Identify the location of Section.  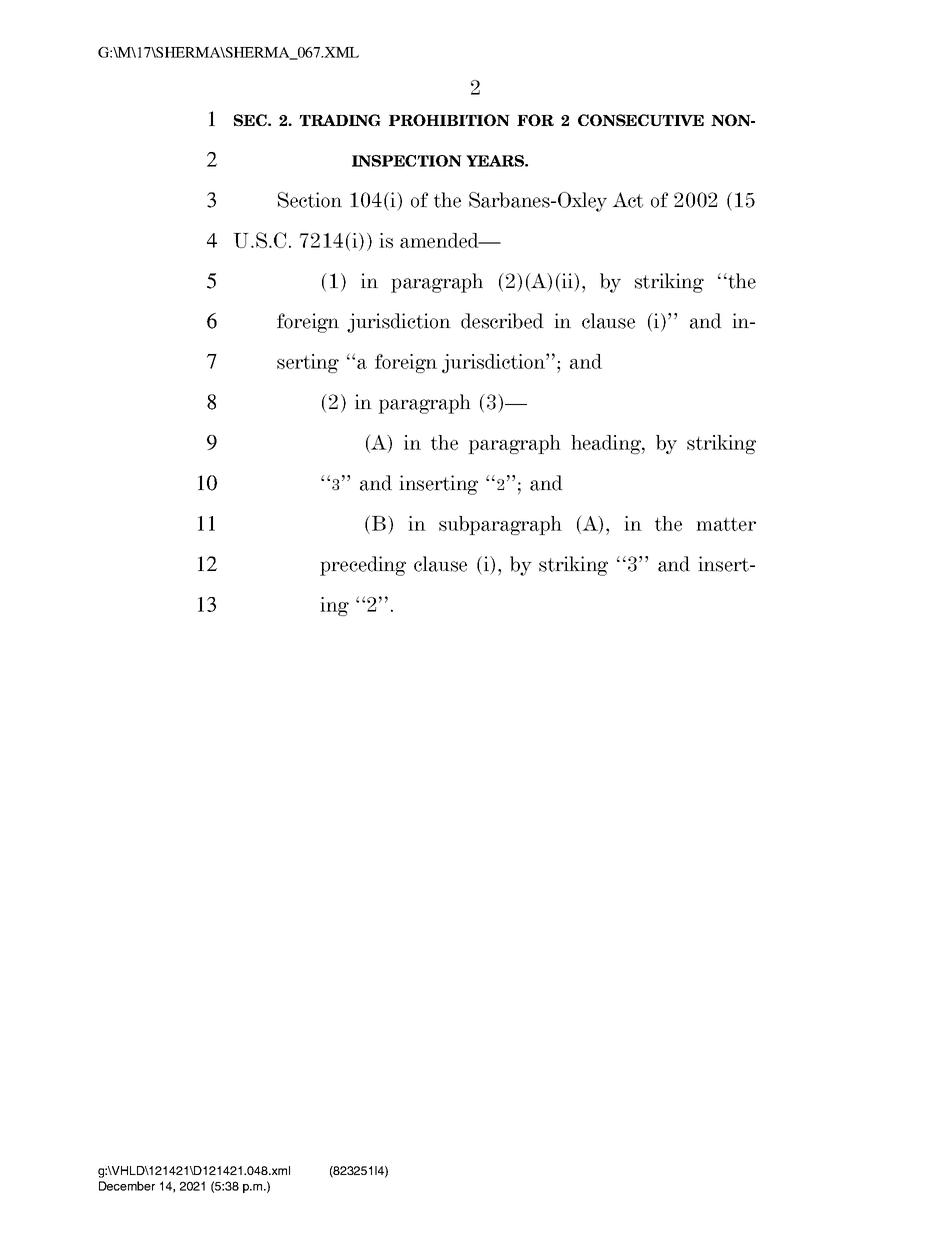
(310, 200).
